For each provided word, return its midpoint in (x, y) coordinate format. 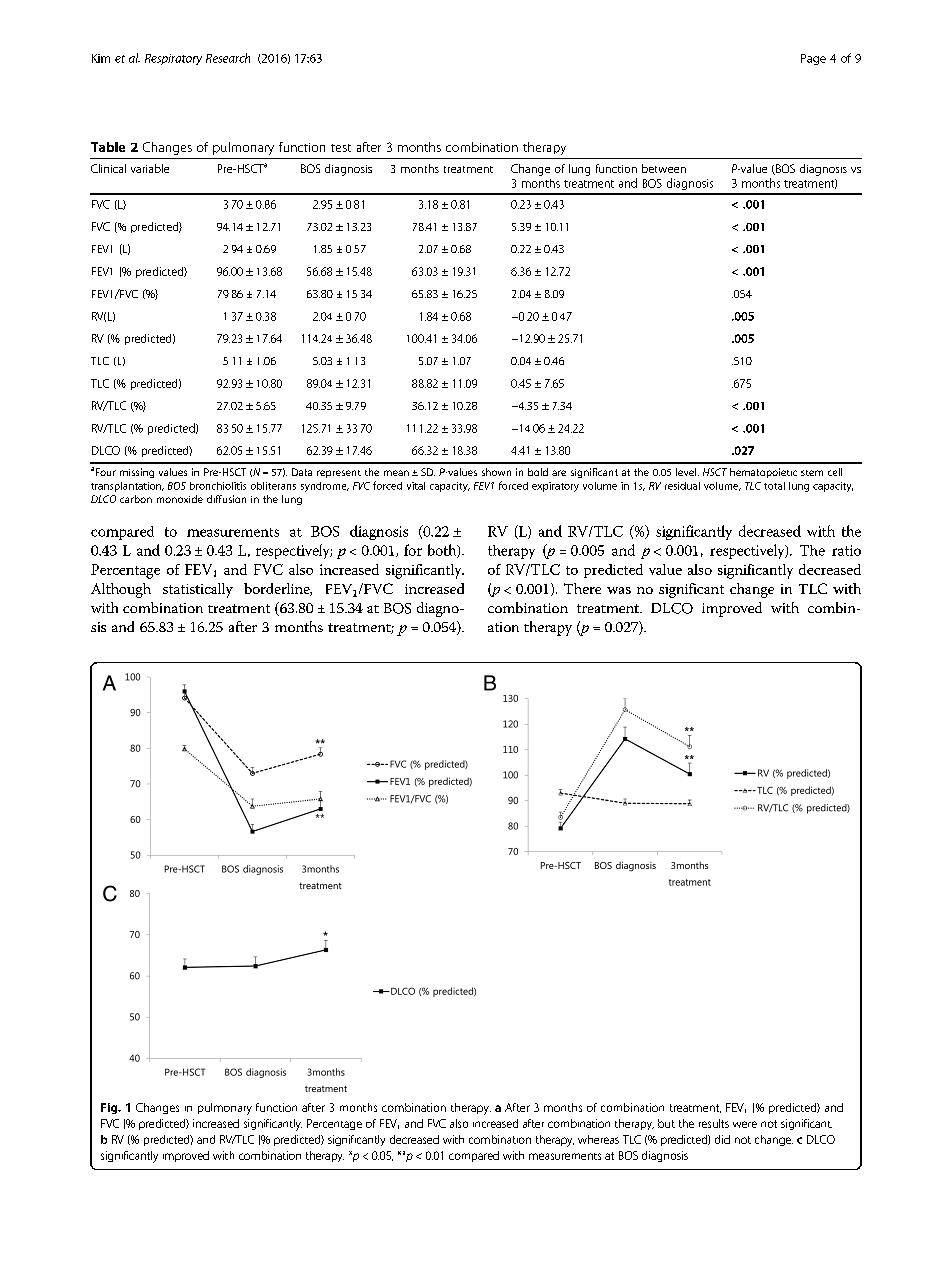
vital (416, 486)
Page (813, 59)
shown (496, 472)
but (666, 1123)
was (619, 590)
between (664, 168)
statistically (198, 590)
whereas (598, 1139)
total (774, 486)
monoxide (180, 499)
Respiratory (173, 59)
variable (150, 168)
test (341, 148)
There (582, 588)
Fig (110, 1108)
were (745, 1124)
